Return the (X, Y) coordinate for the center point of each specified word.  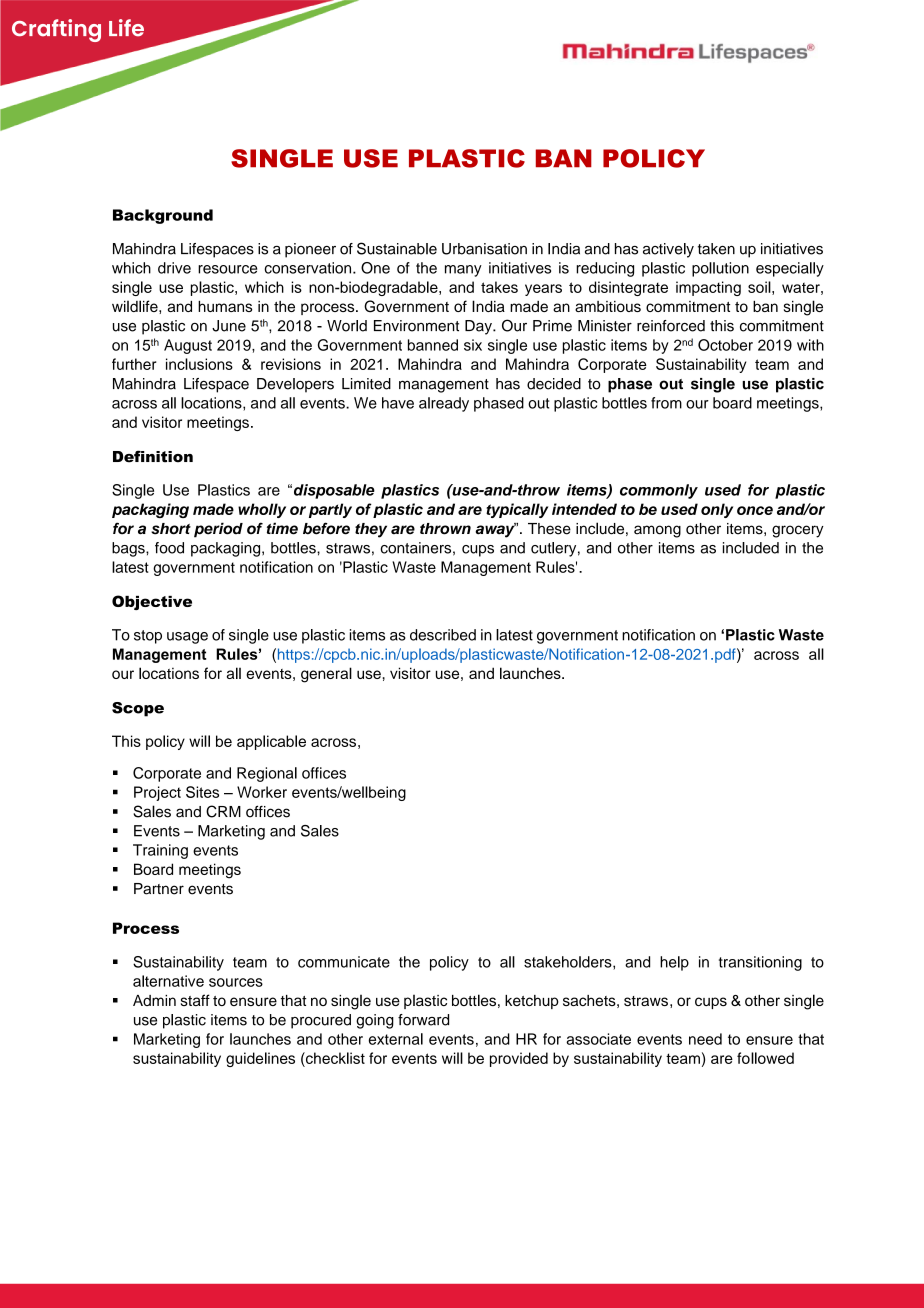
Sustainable (397, 248)
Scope (138, 709)
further (134, 364)
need (705, 1039)
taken (716, 249)
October (725, 345)
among (657, 531)
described (443, 635)
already (444, 404)
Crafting (56, 30)
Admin (154, 1000)
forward (423, 1020)
